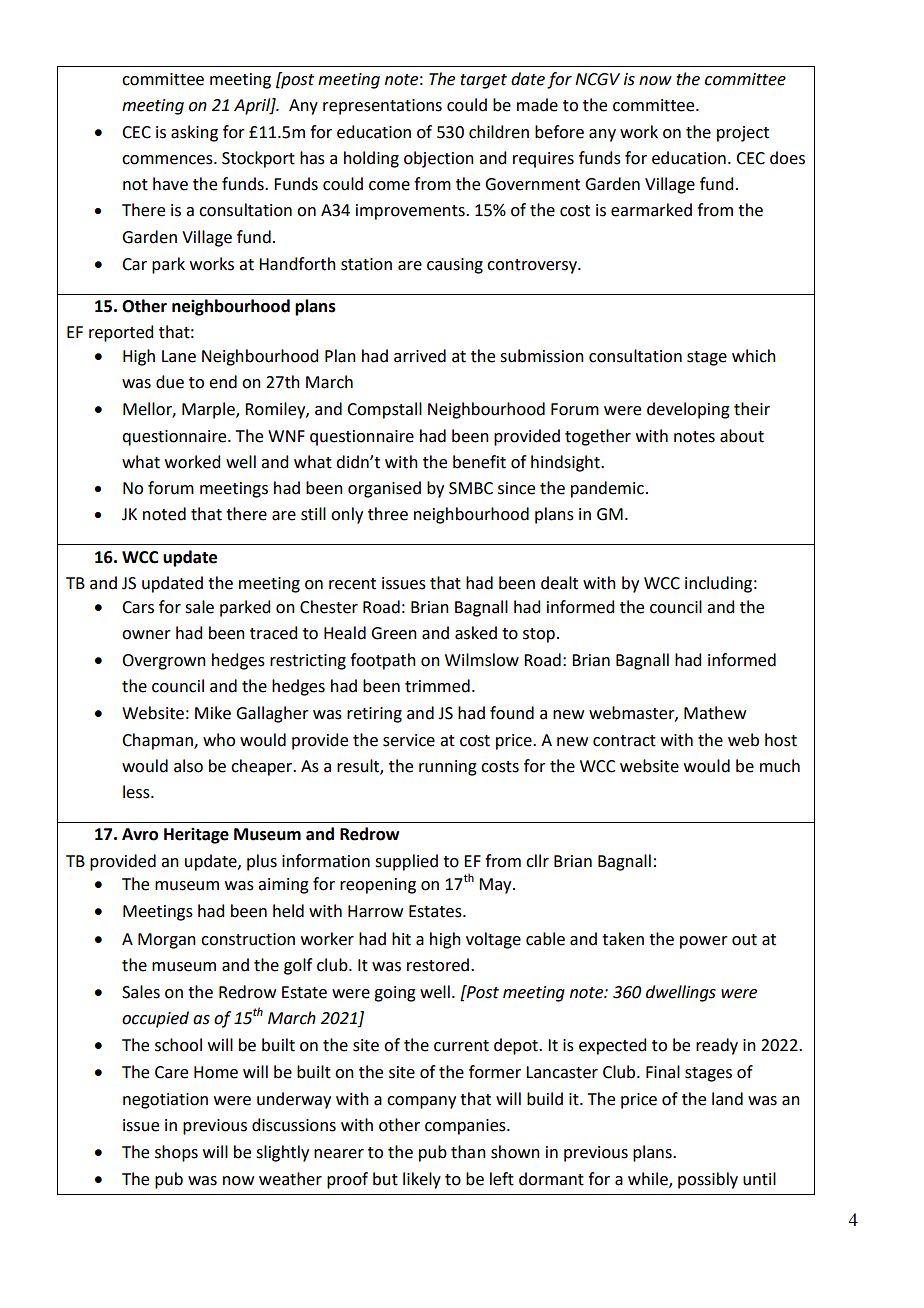 This image has width=924, height=1308. I want to click on much, so click(780, 766).
